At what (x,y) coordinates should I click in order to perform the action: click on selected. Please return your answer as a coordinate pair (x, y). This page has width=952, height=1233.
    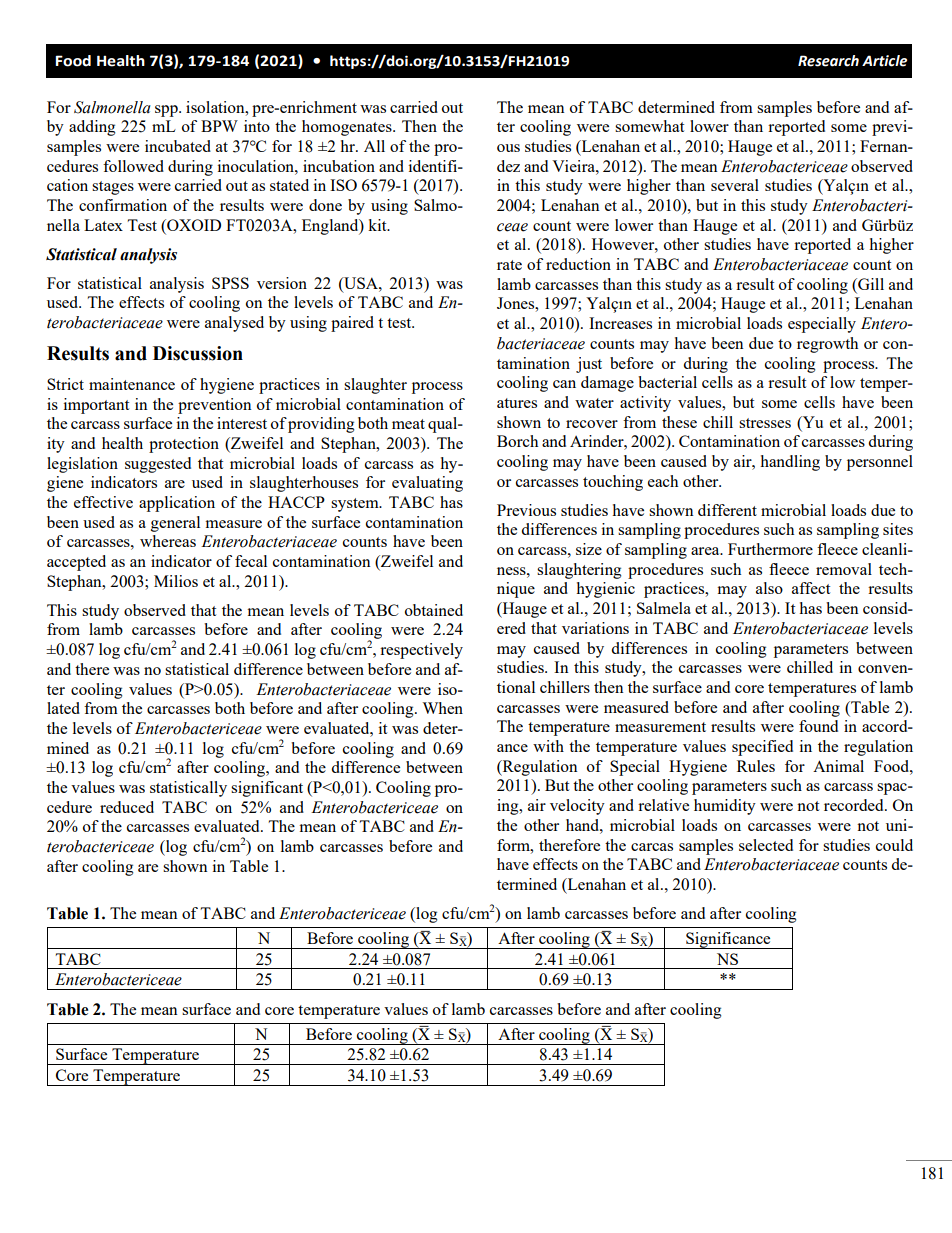
    Looking at the image, I should click on (766, 845).
